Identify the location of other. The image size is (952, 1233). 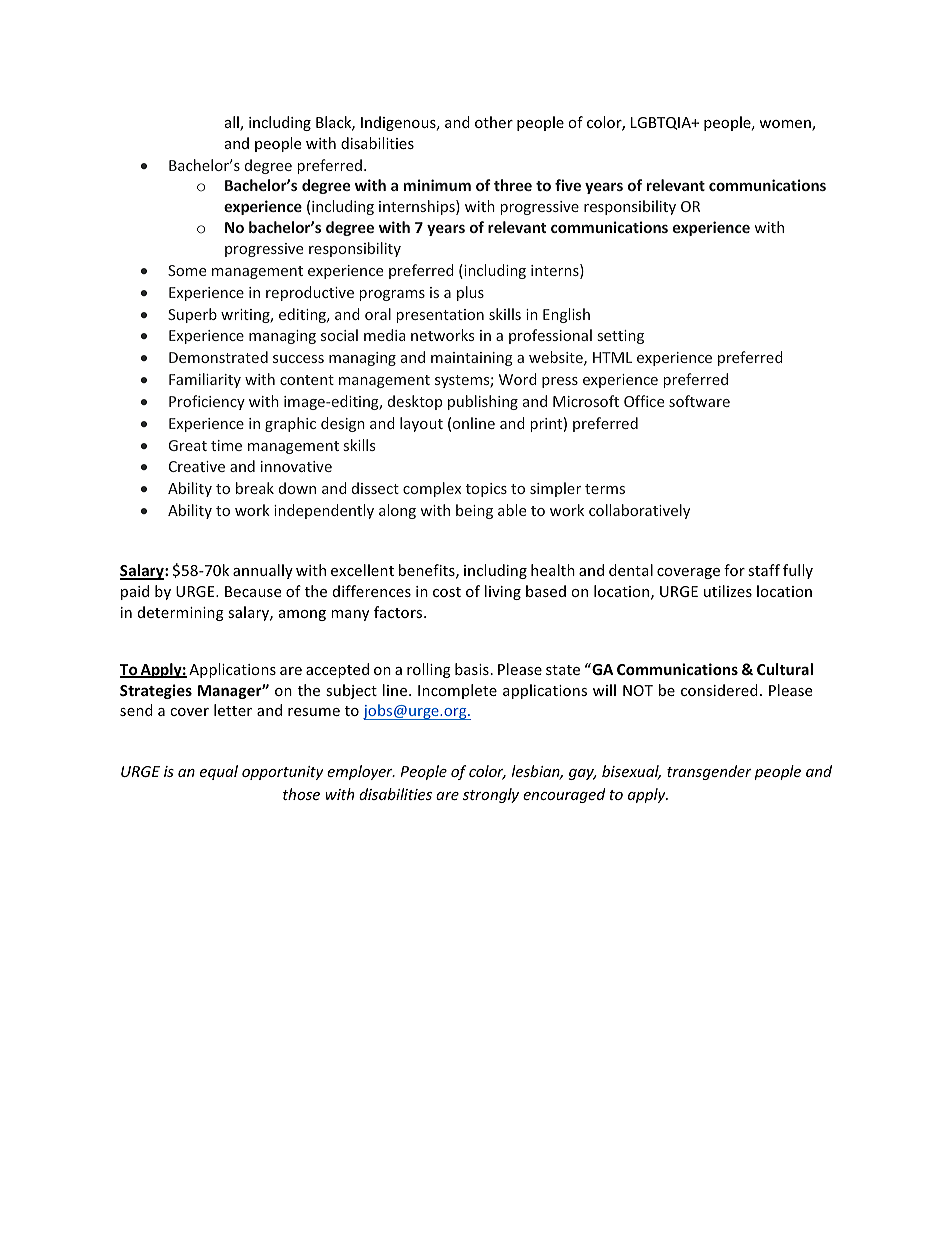
(494, 122).
